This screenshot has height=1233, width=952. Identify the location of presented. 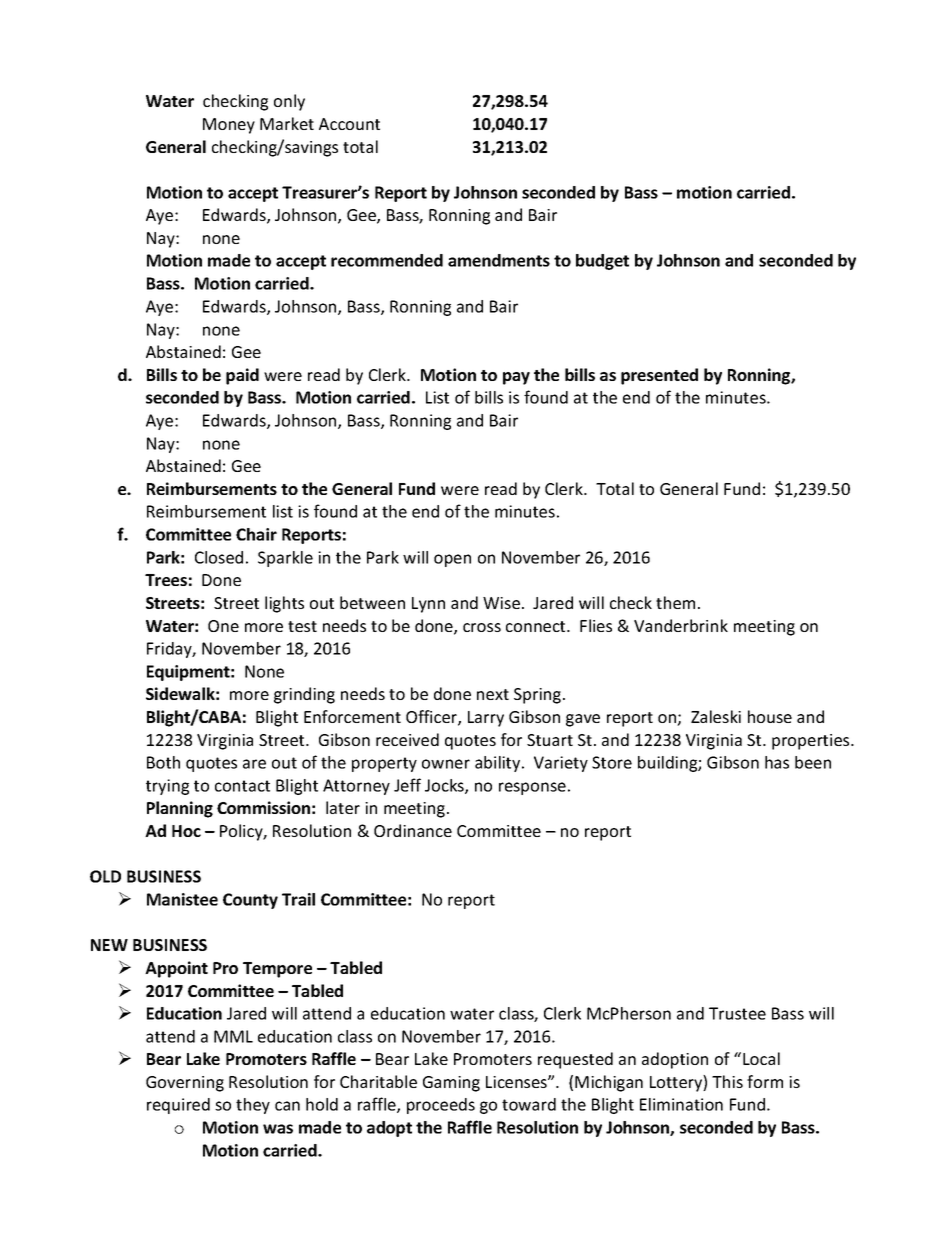
(659, 376).
